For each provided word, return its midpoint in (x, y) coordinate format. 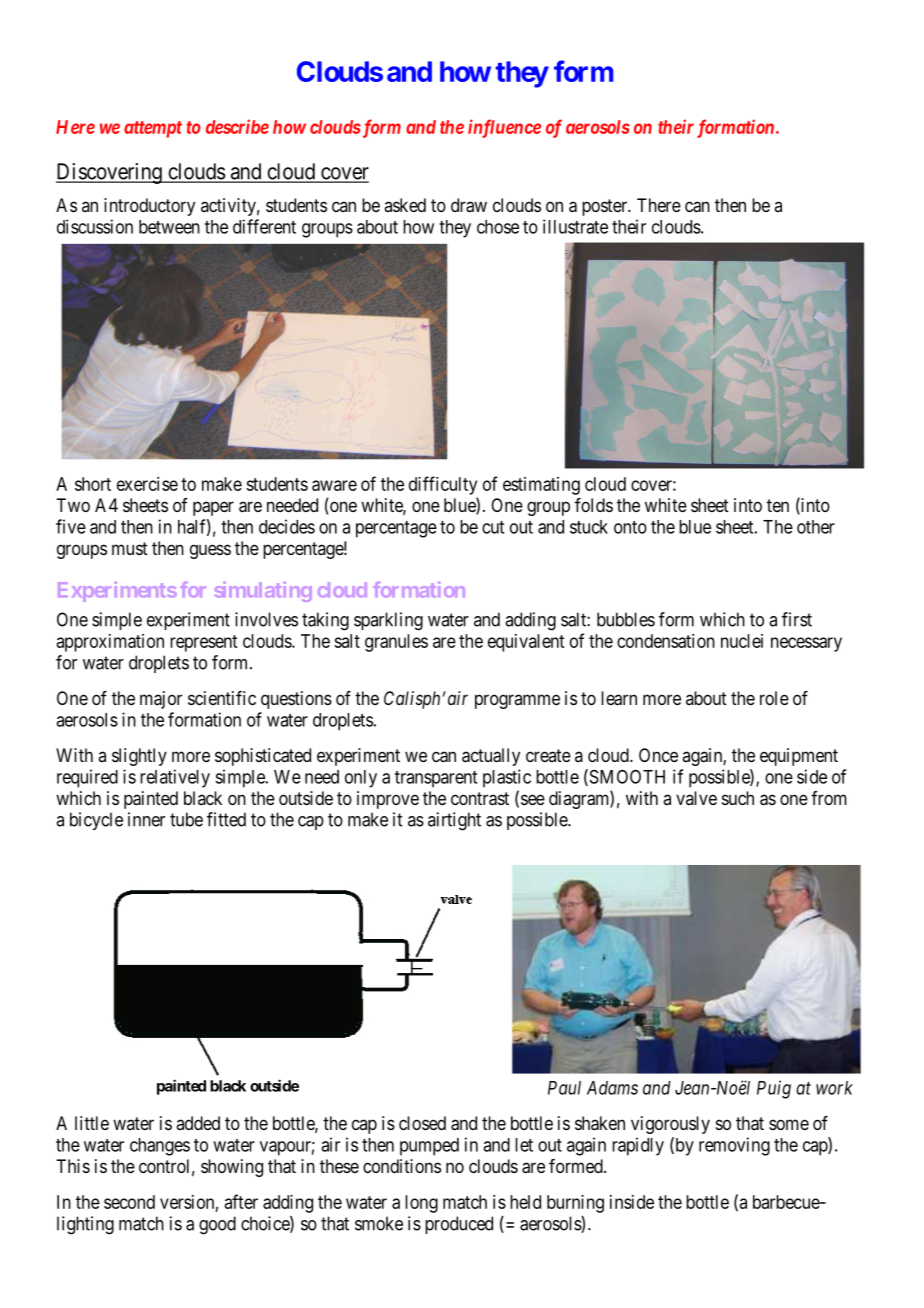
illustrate (575, 226)
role (774, 698)
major (161, 700)
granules (396, 643)
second (129, 1202)
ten (778, 505)
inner (146, 819)
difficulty (443, 485)
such (738, 798)
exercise (147, 484)
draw (469, 205)
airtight (454, 821)
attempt (153, 129)
